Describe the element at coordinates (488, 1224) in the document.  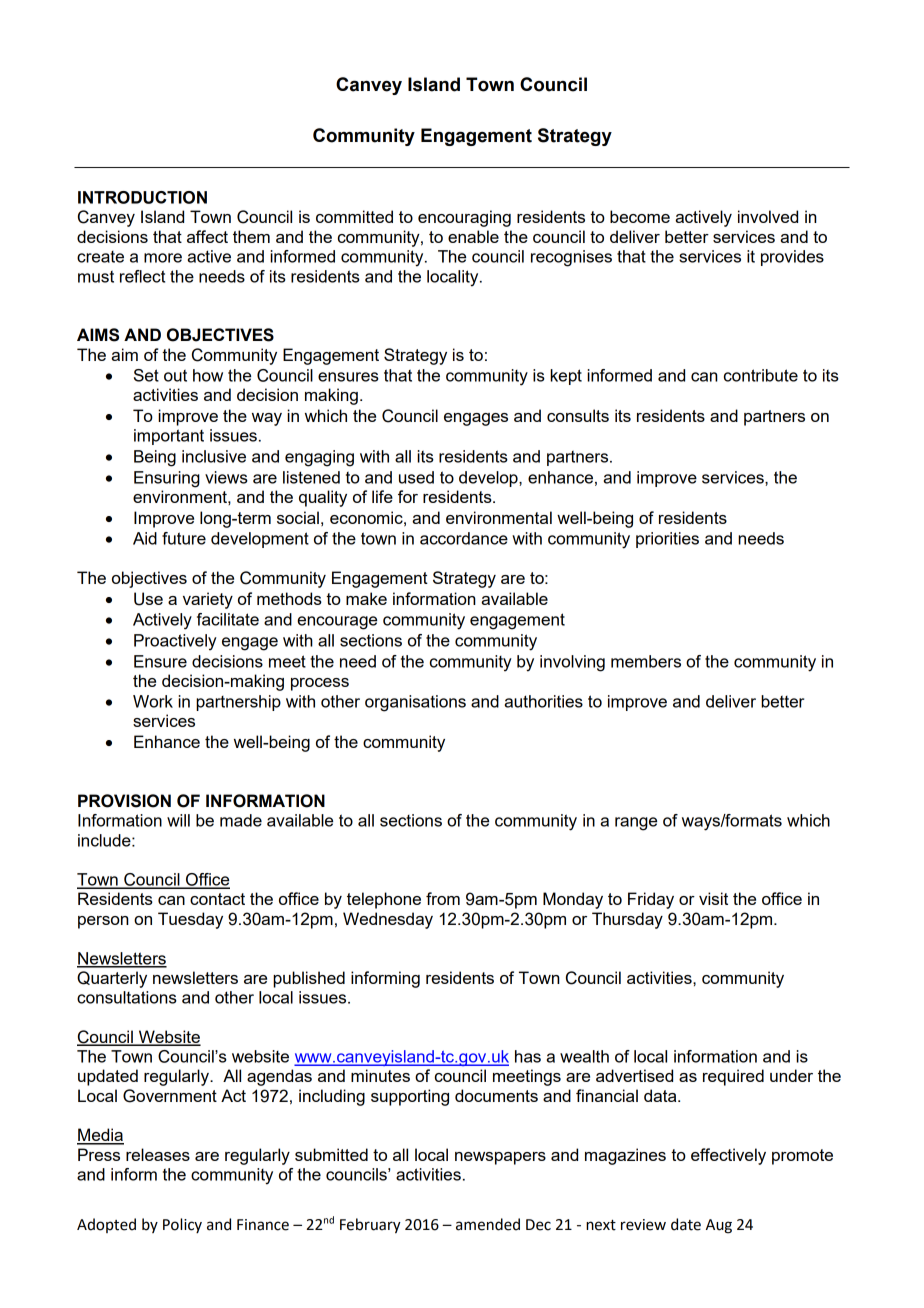
I see `amended` at that location.
